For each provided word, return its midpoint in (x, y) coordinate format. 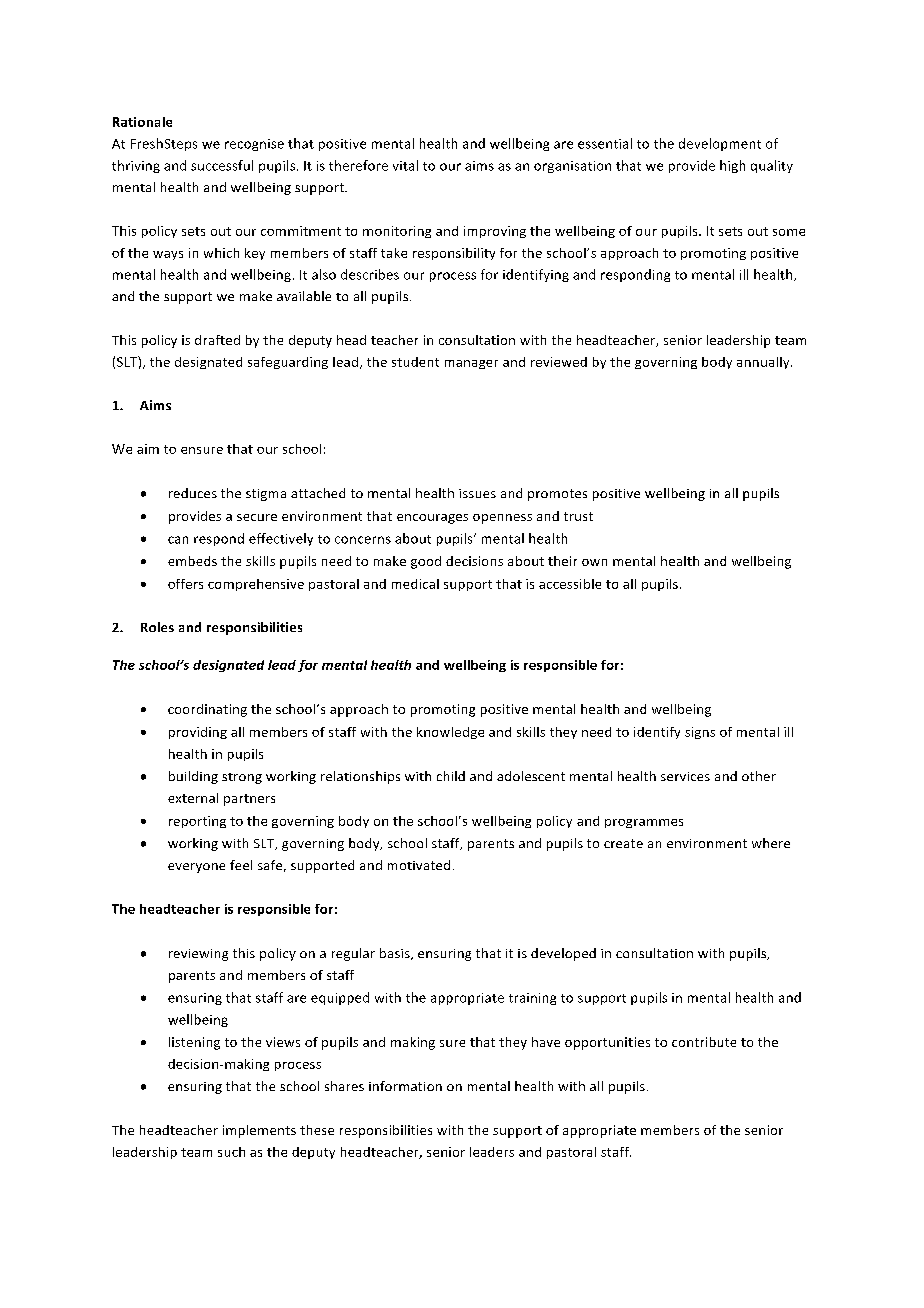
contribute (704, 1042)
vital (405, 165)
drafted (217, 340)
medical (415, 584)
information (405, 1086)
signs (700, 733)
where (771, 843)
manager (471, 364)
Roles (157, 627)
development (720, 144)
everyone (196, 868)
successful (222, 165)
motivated (419, 865)
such (231, 1152)
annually (764, 363)
